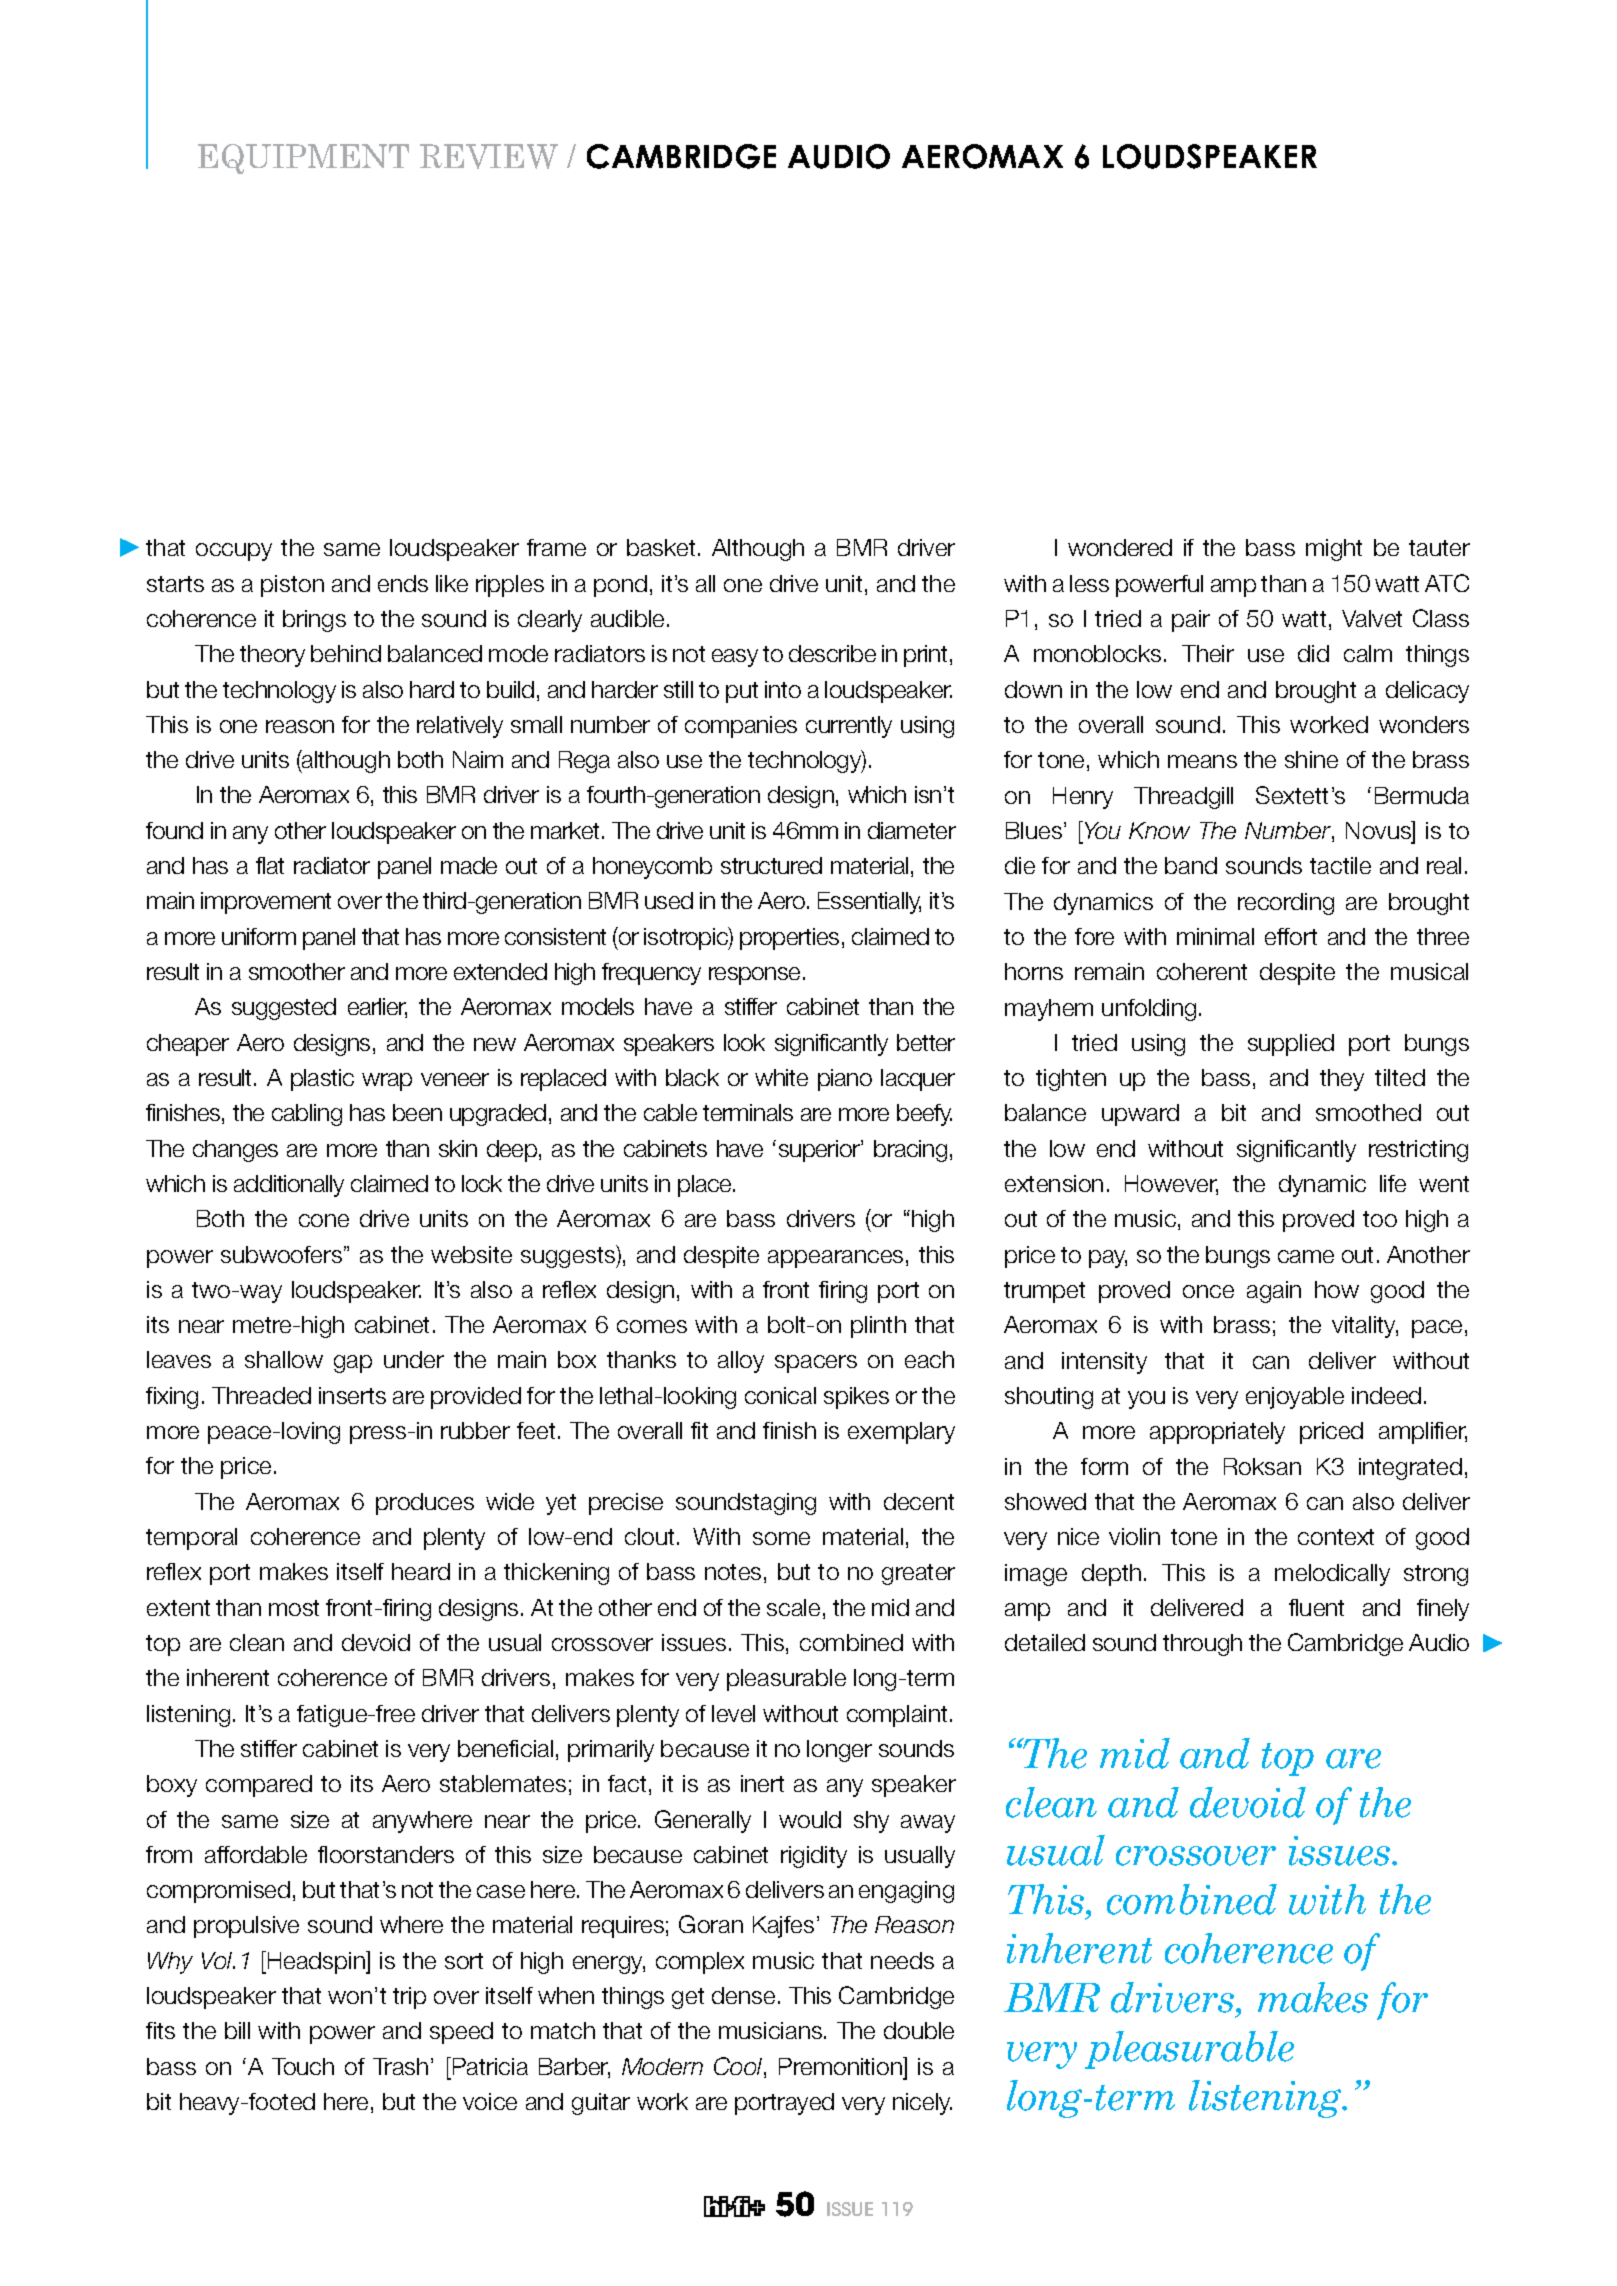  I want to click on conical, so click(780, 1395).
